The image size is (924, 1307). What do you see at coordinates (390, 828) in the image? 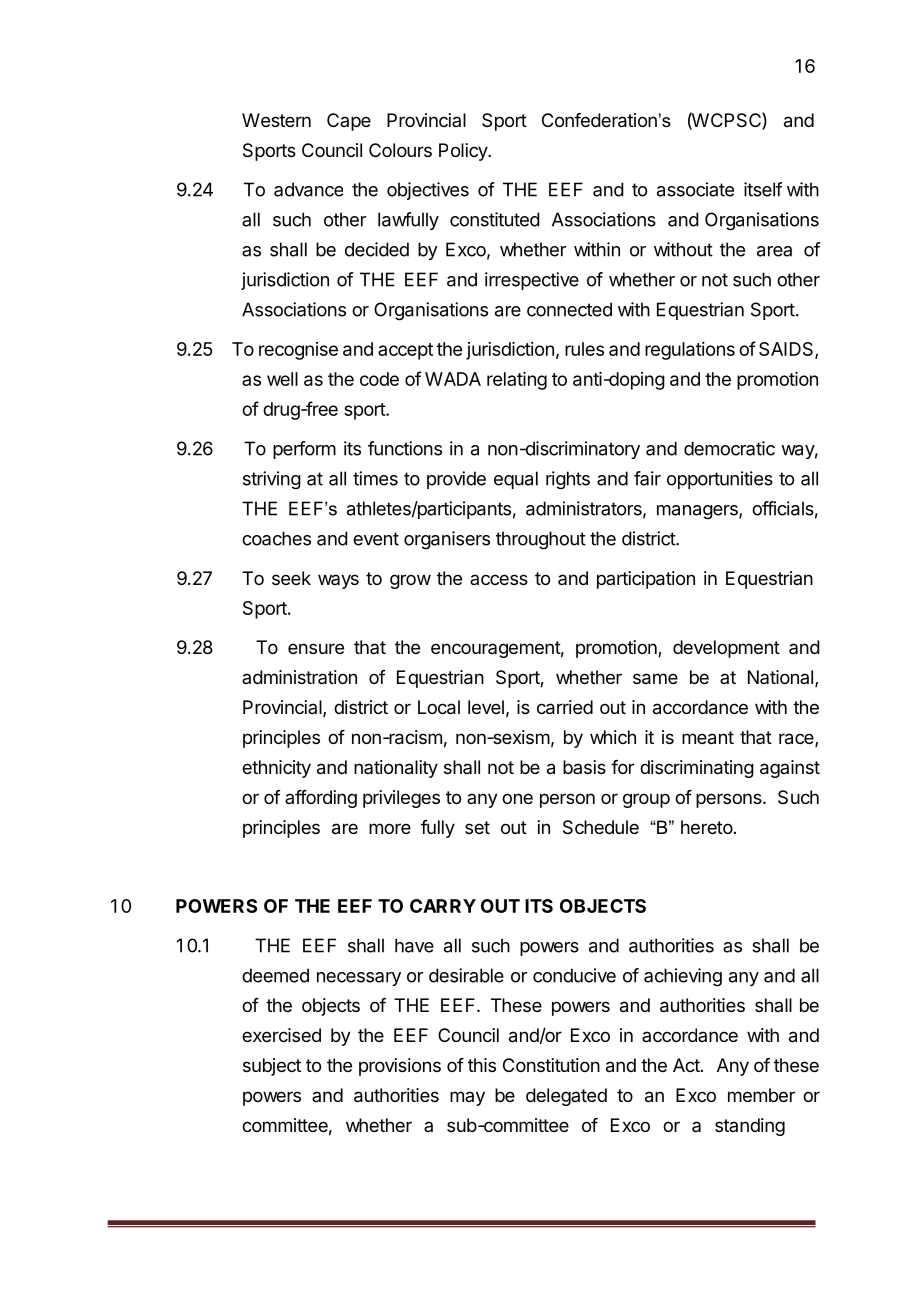
I see `more` at bounding box center [390, 828].
